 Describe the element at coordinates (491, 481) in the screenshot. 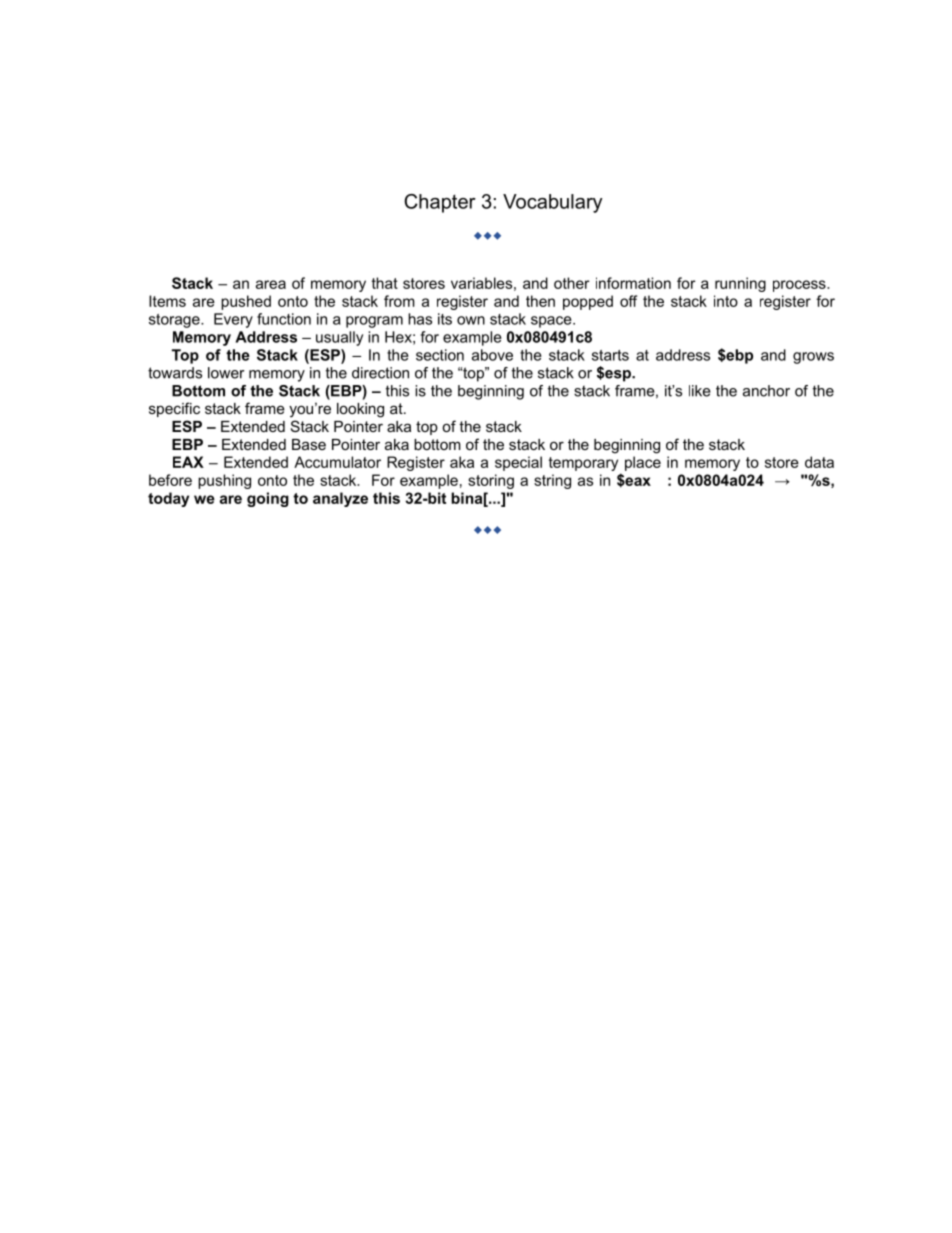

I see `storing` at that location.
